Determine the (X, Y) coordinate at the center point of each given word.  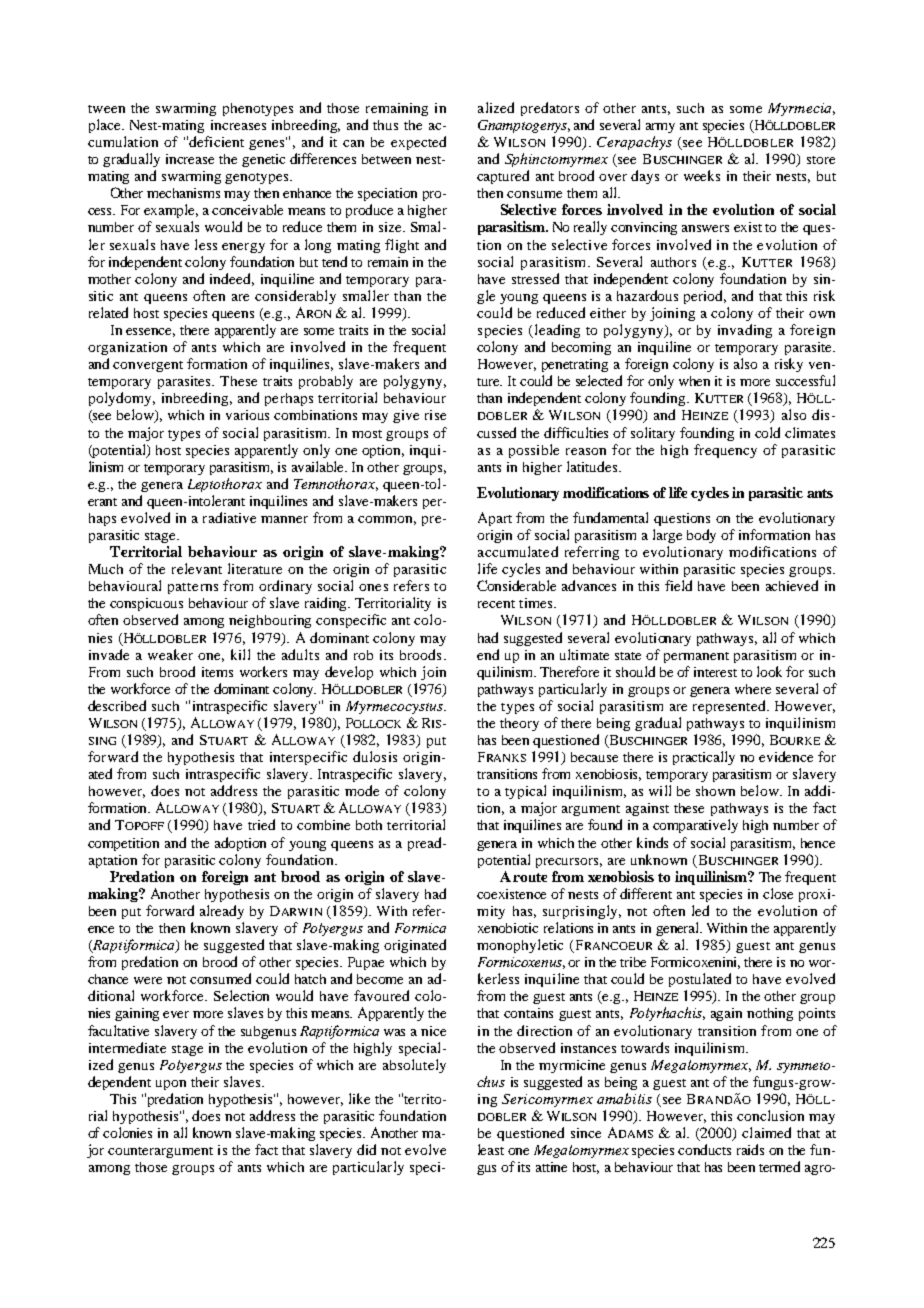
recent (496, 604)
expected (418, 143)
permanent (696, 657)
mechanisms (183, 193)
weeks (702, 175)
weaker (170, 654)
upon (171, 1085)
